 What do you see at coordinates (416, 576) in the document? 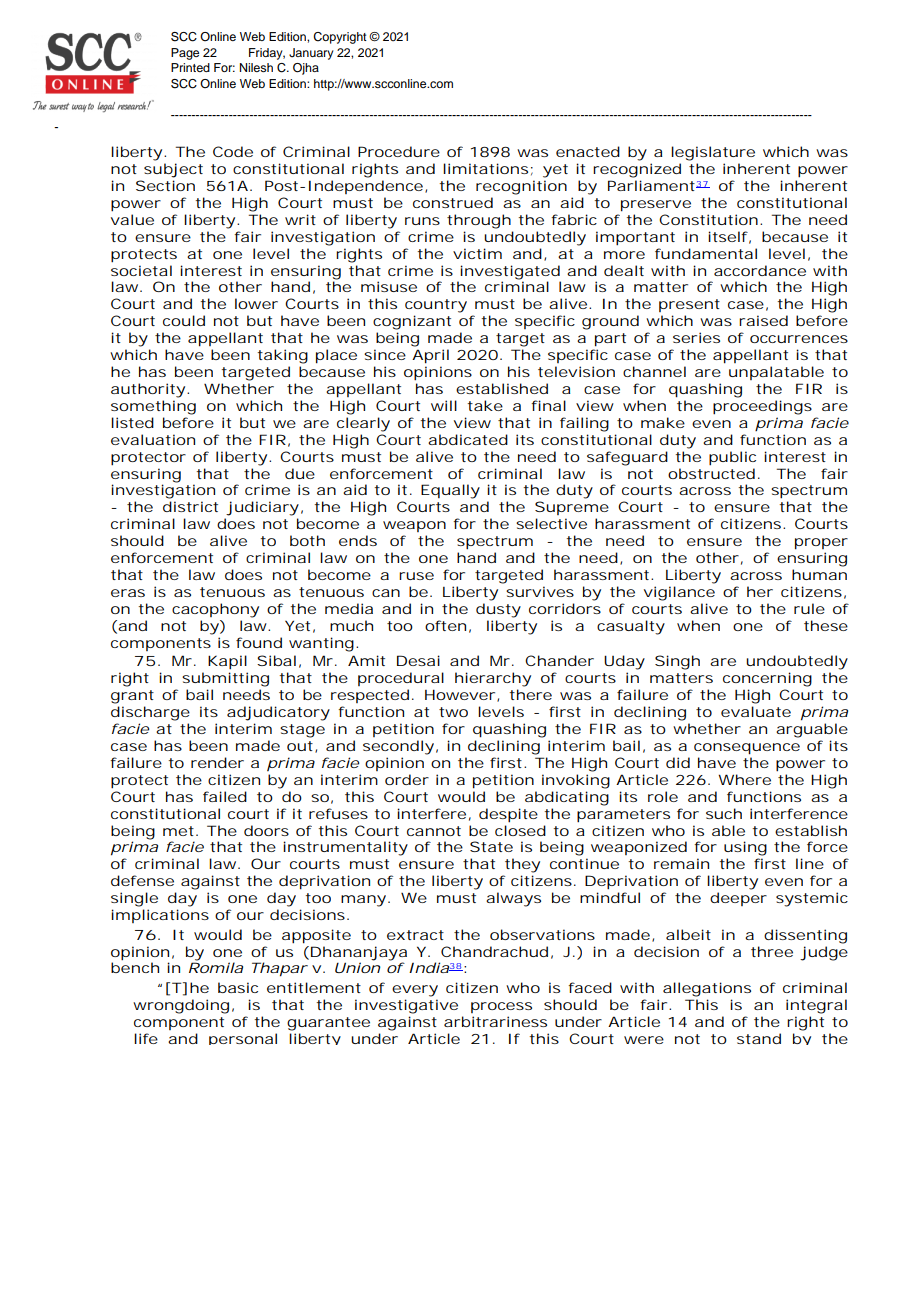
I see `ruse` at bounding box center [416, 576].
